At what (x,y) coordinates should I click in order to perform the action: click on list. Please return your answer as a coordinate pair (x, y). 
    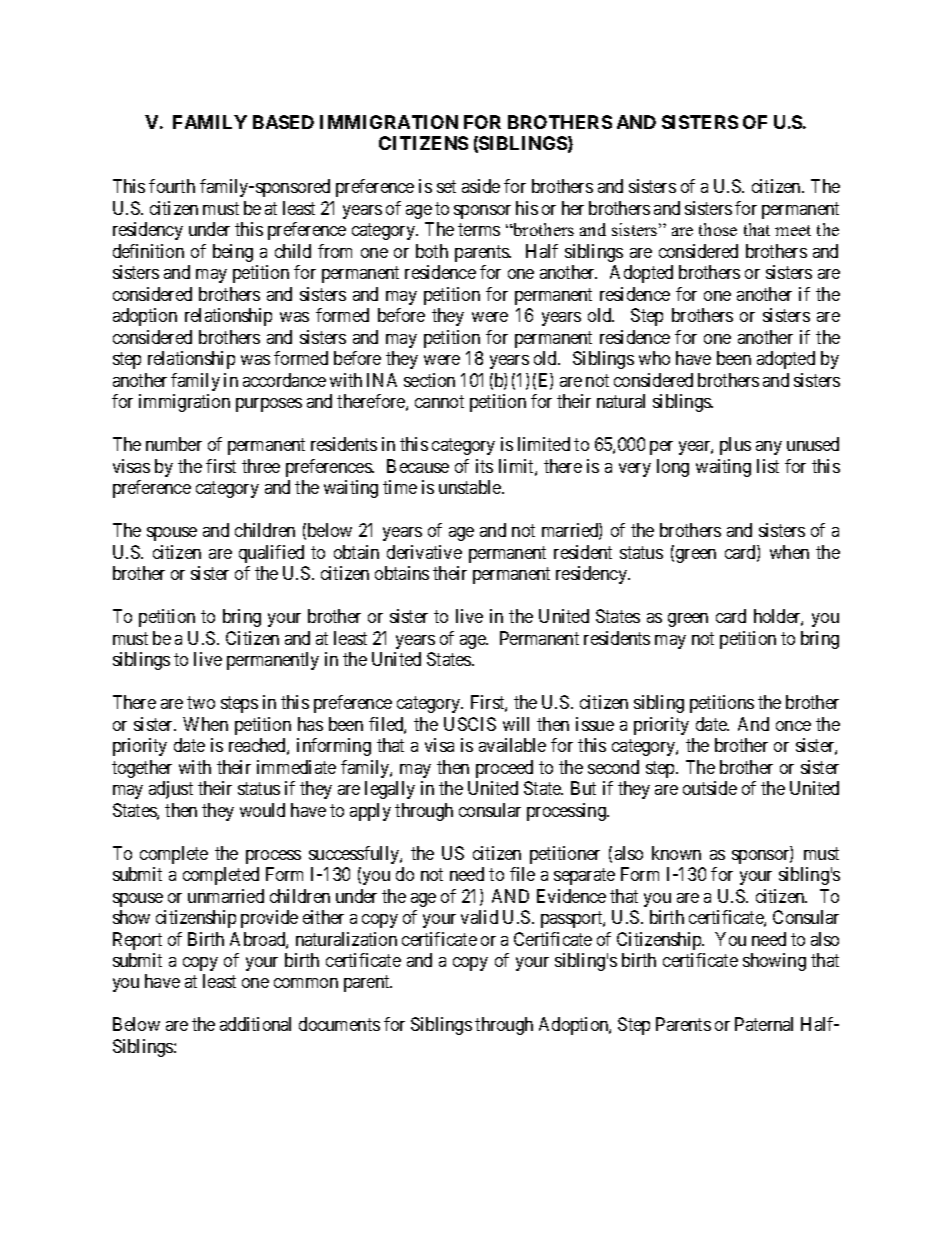
    Looking at the image, I should click on (768, 466).
